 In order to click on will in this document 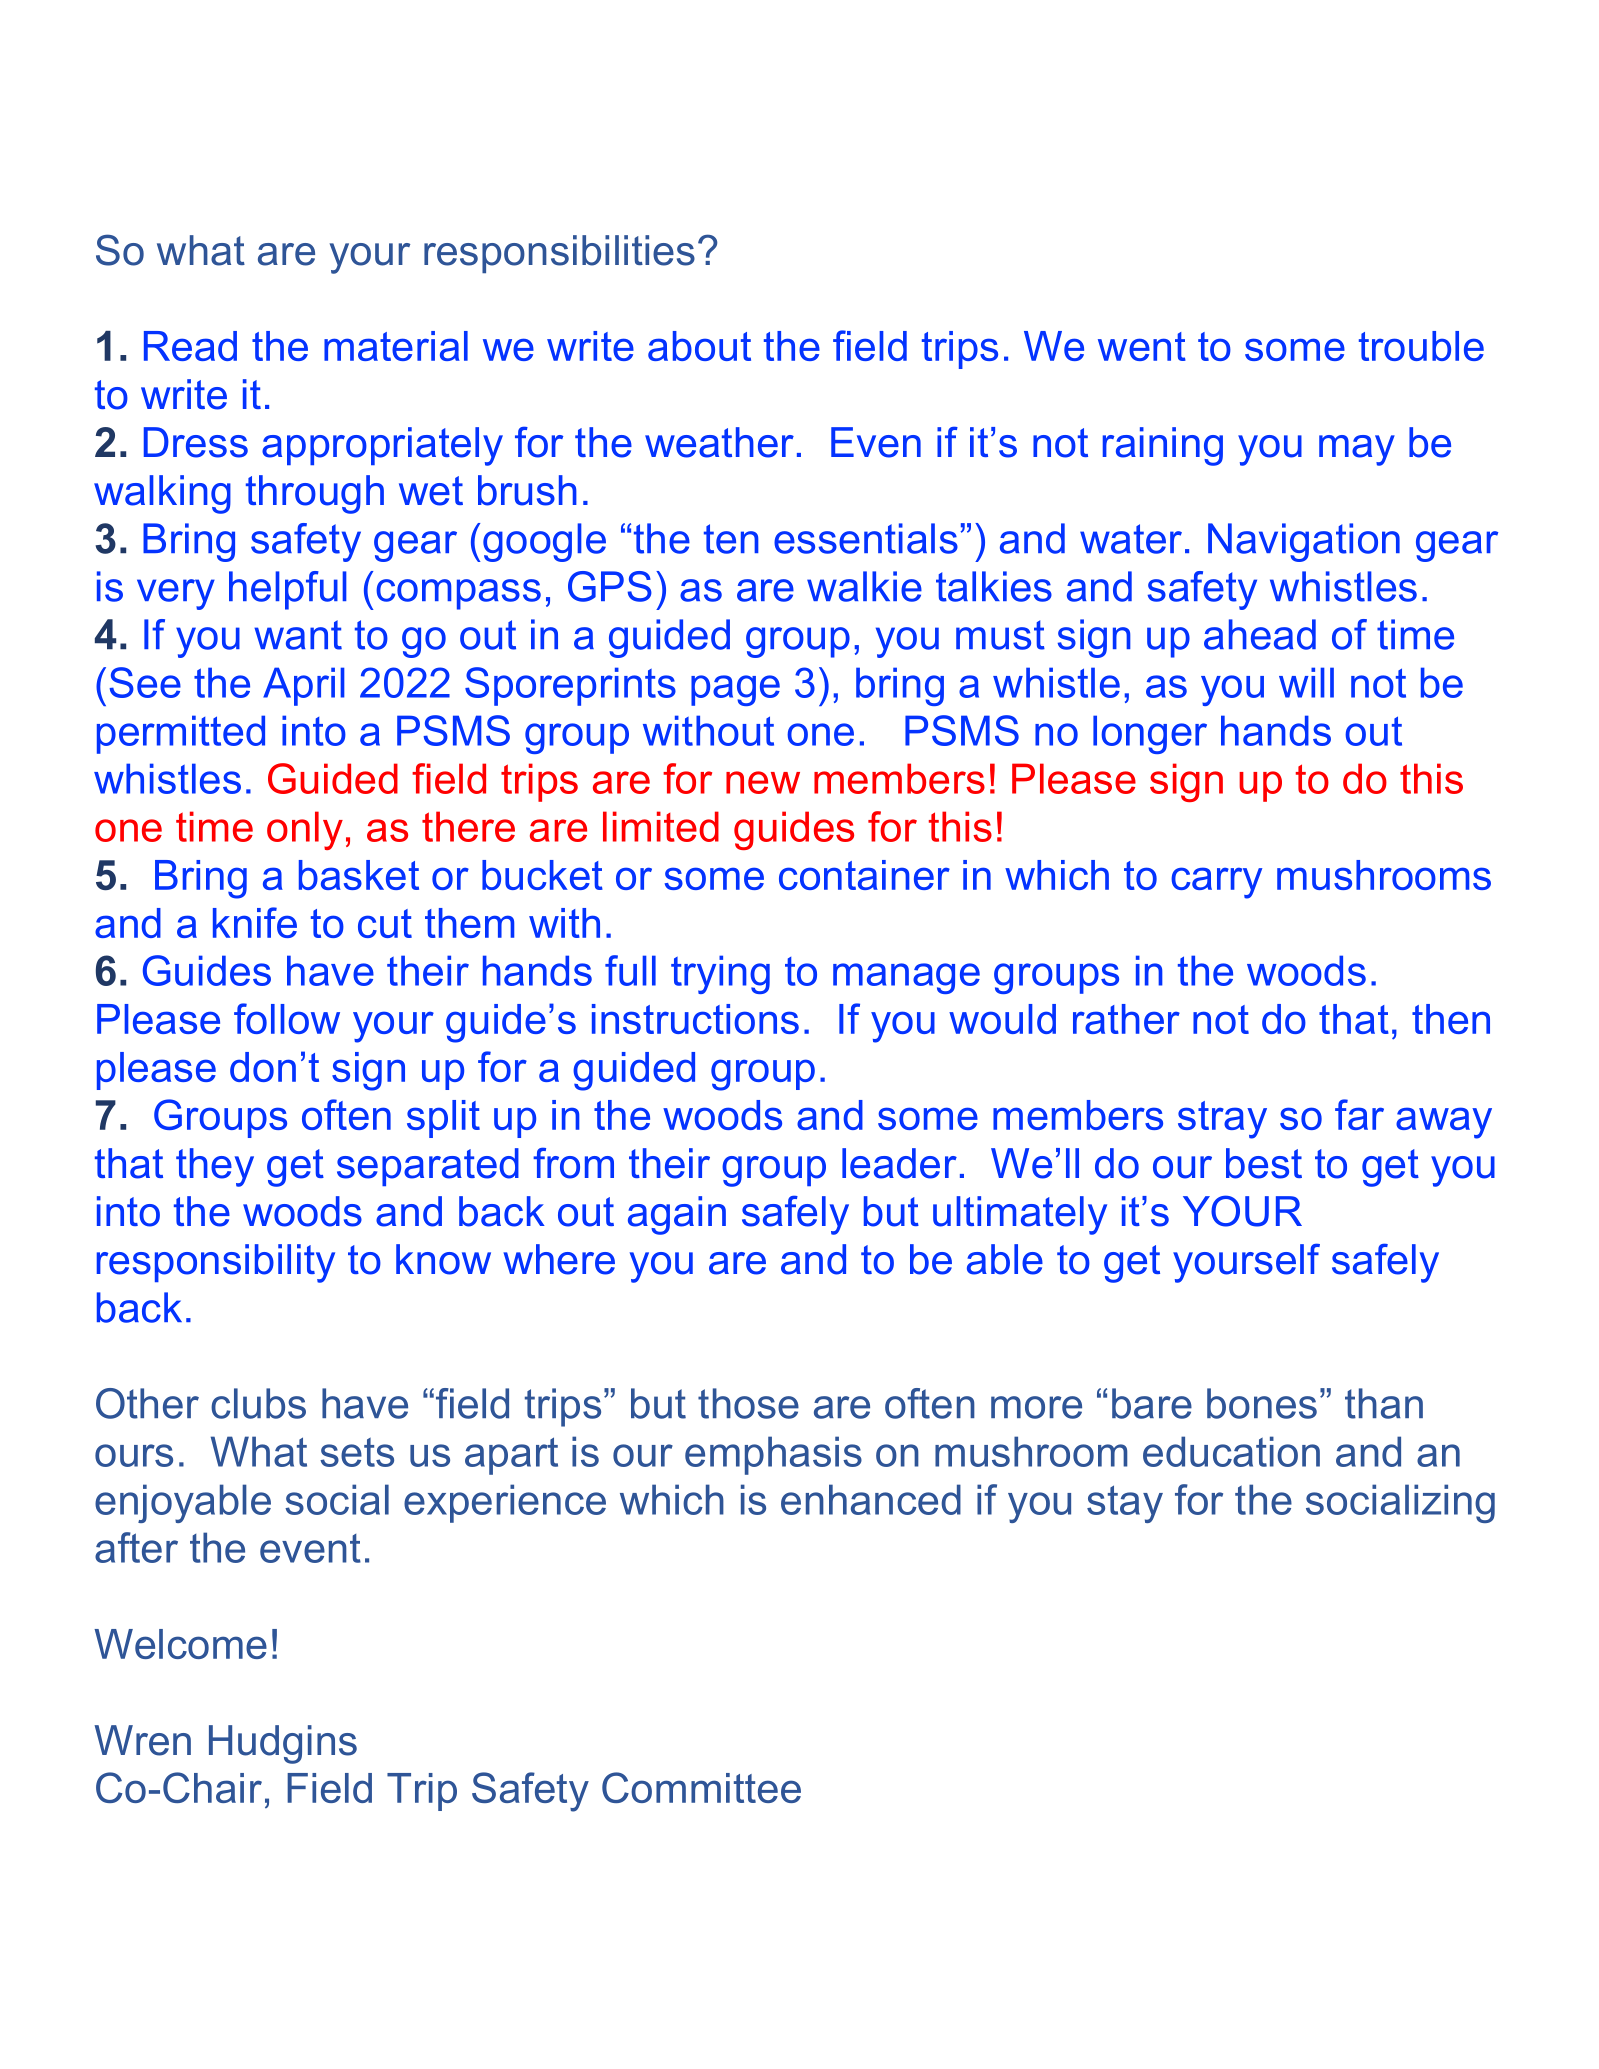, I will do `click(1306, 682)`.
